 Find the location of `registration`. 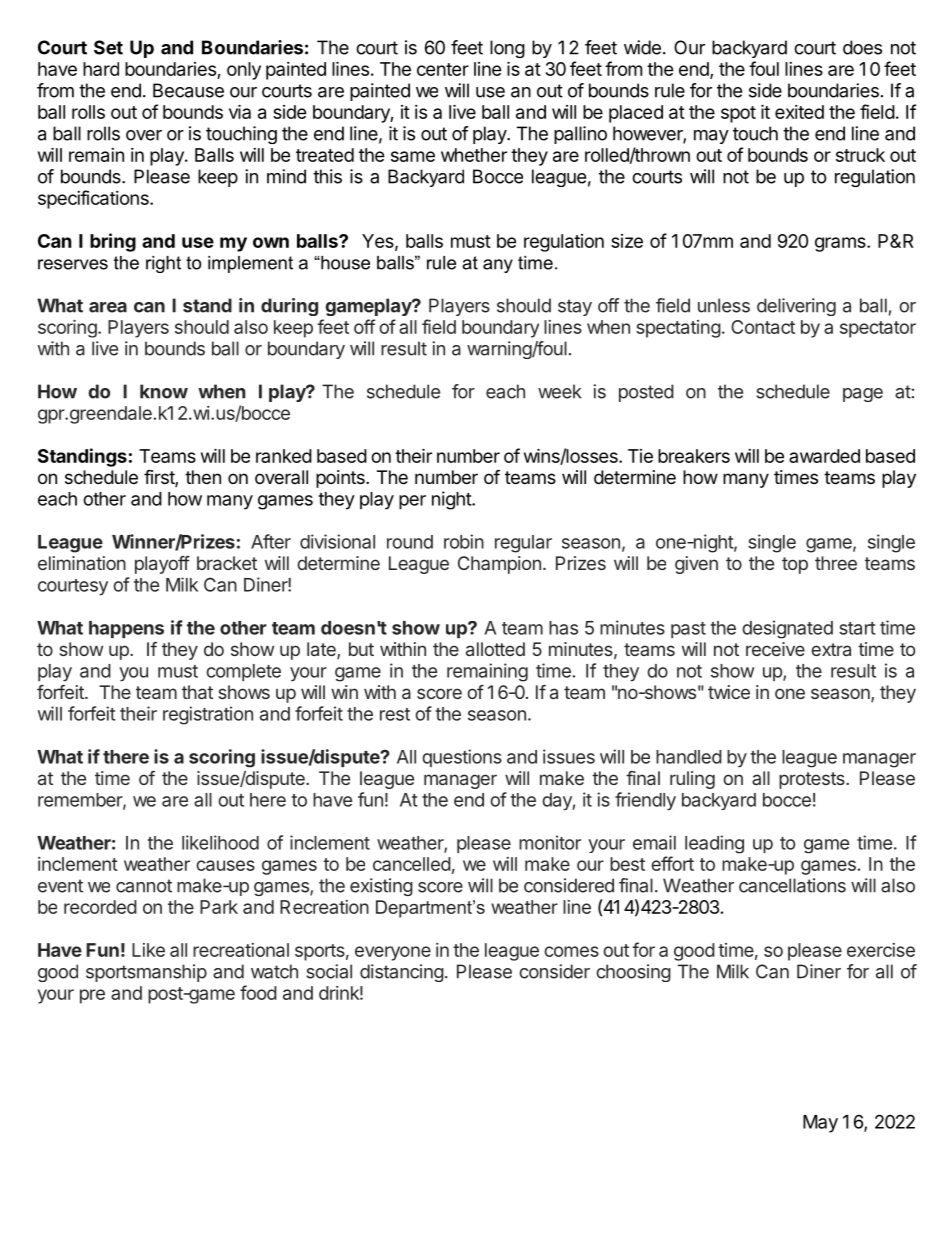

registration is located at coordinates (208, 715).
